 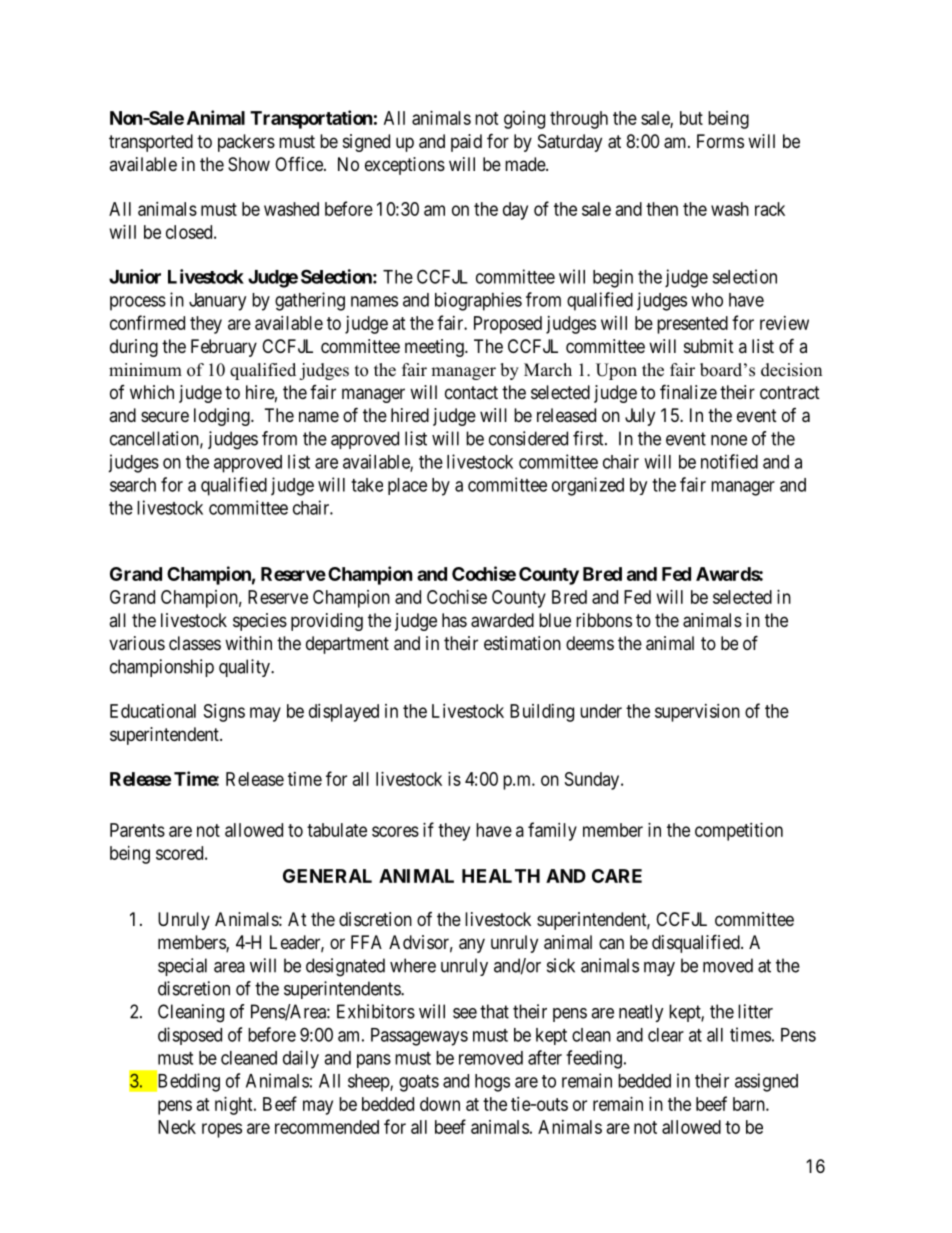 What do you see at coordinates (466, 143) in the page?
I see `paid` at bounding box center [466, 143].
